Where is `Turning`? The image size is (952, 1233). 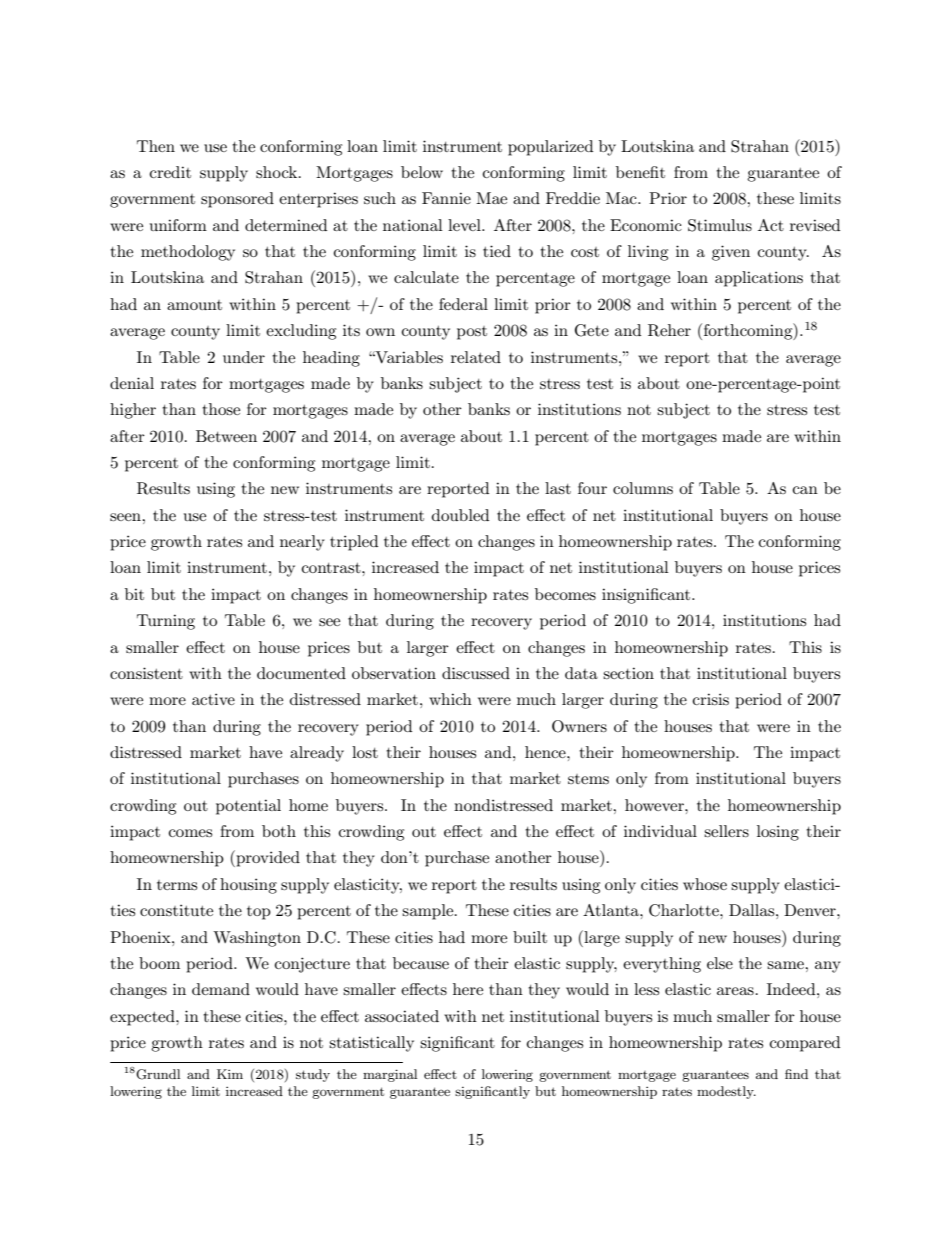
Turning is located at coordinates (166, 622).
